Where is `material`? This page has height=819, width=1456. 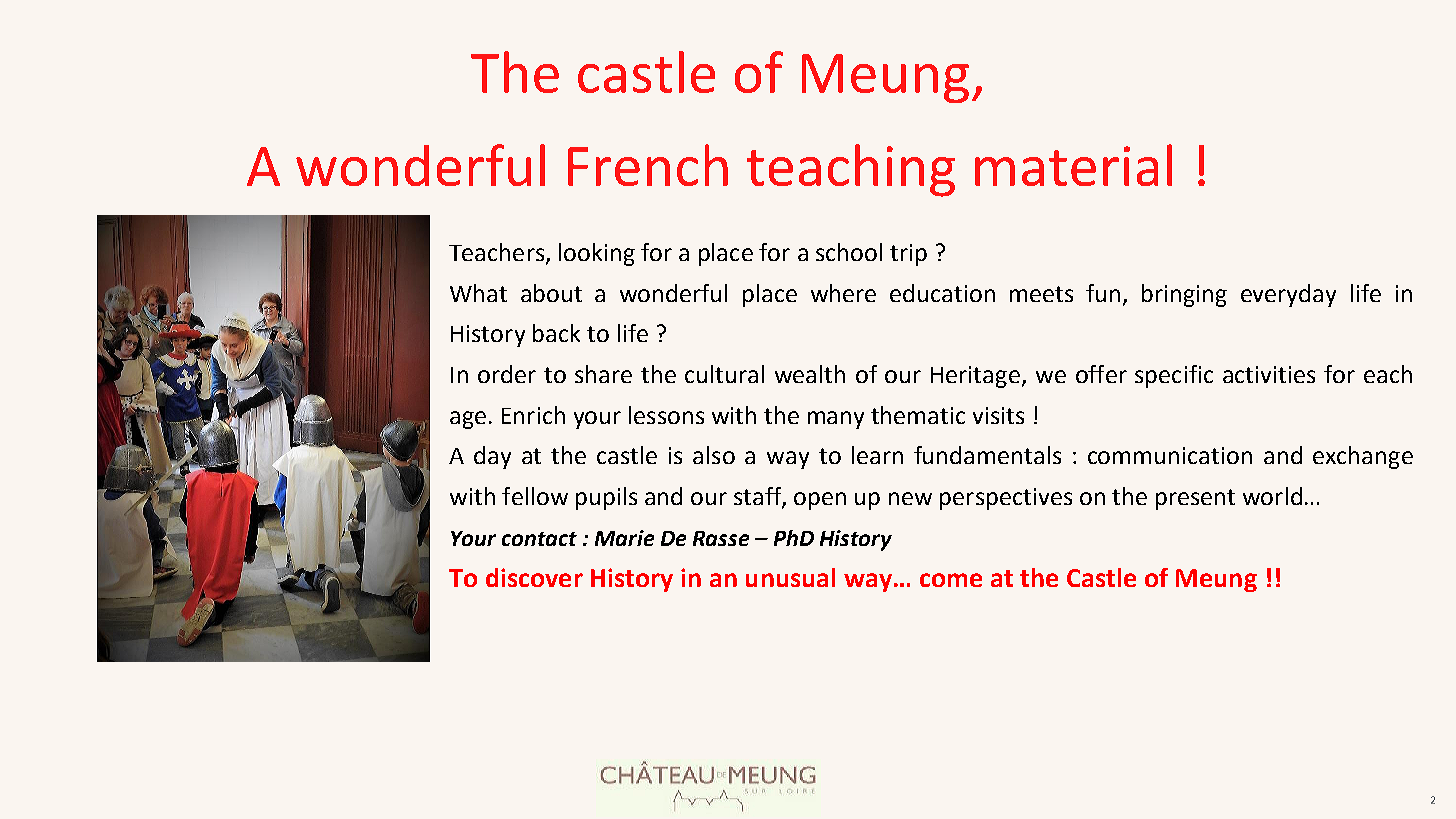
material is located at coordinates (1073, 165).
